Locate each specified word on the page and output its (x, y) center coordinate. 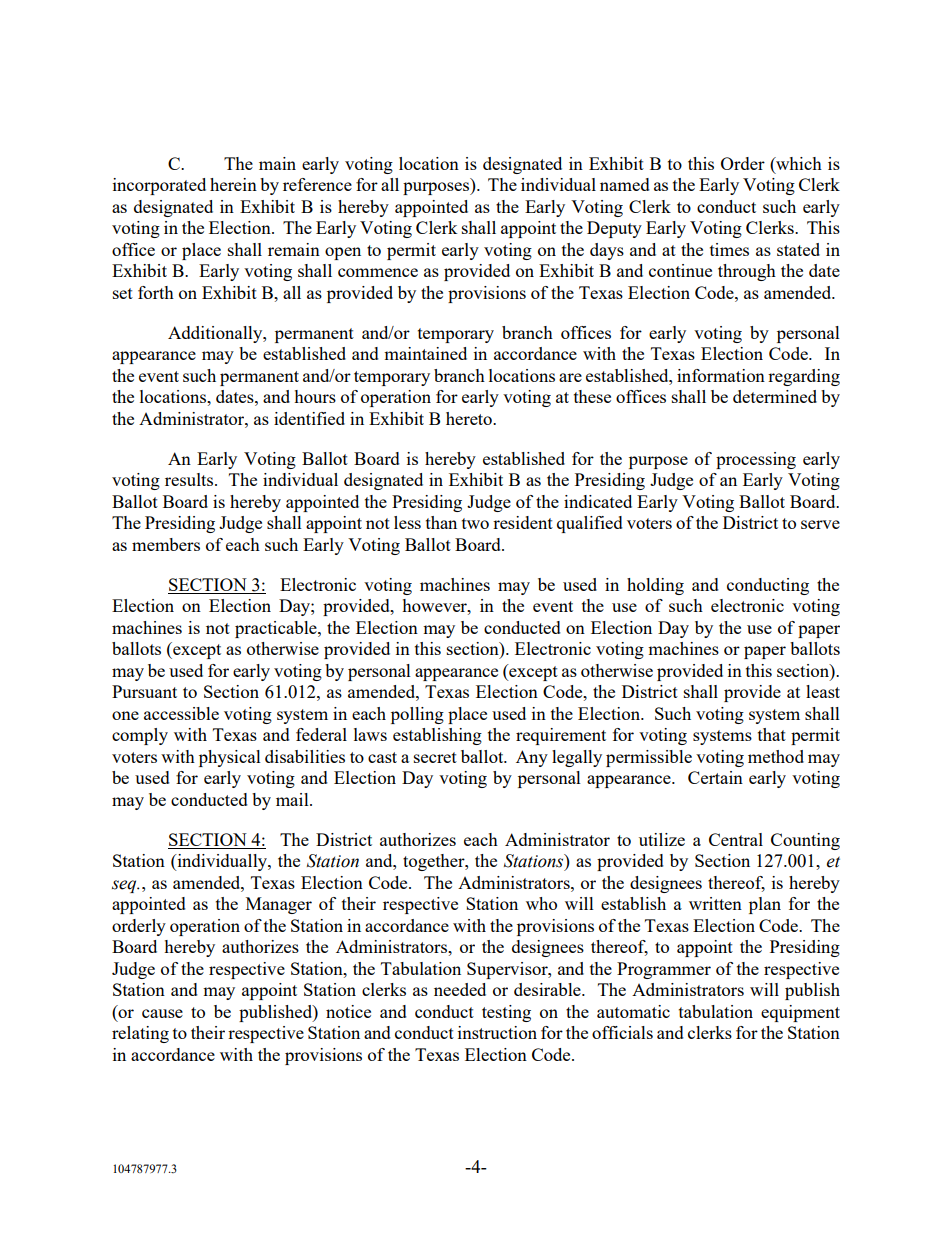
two (475, 523)
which (798, 163)
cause (162, 1013)
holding (655, 586)
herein (233, 184)
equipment (800, 1013)
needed (460, 989)
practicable (277, 629)
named (625, 184)
